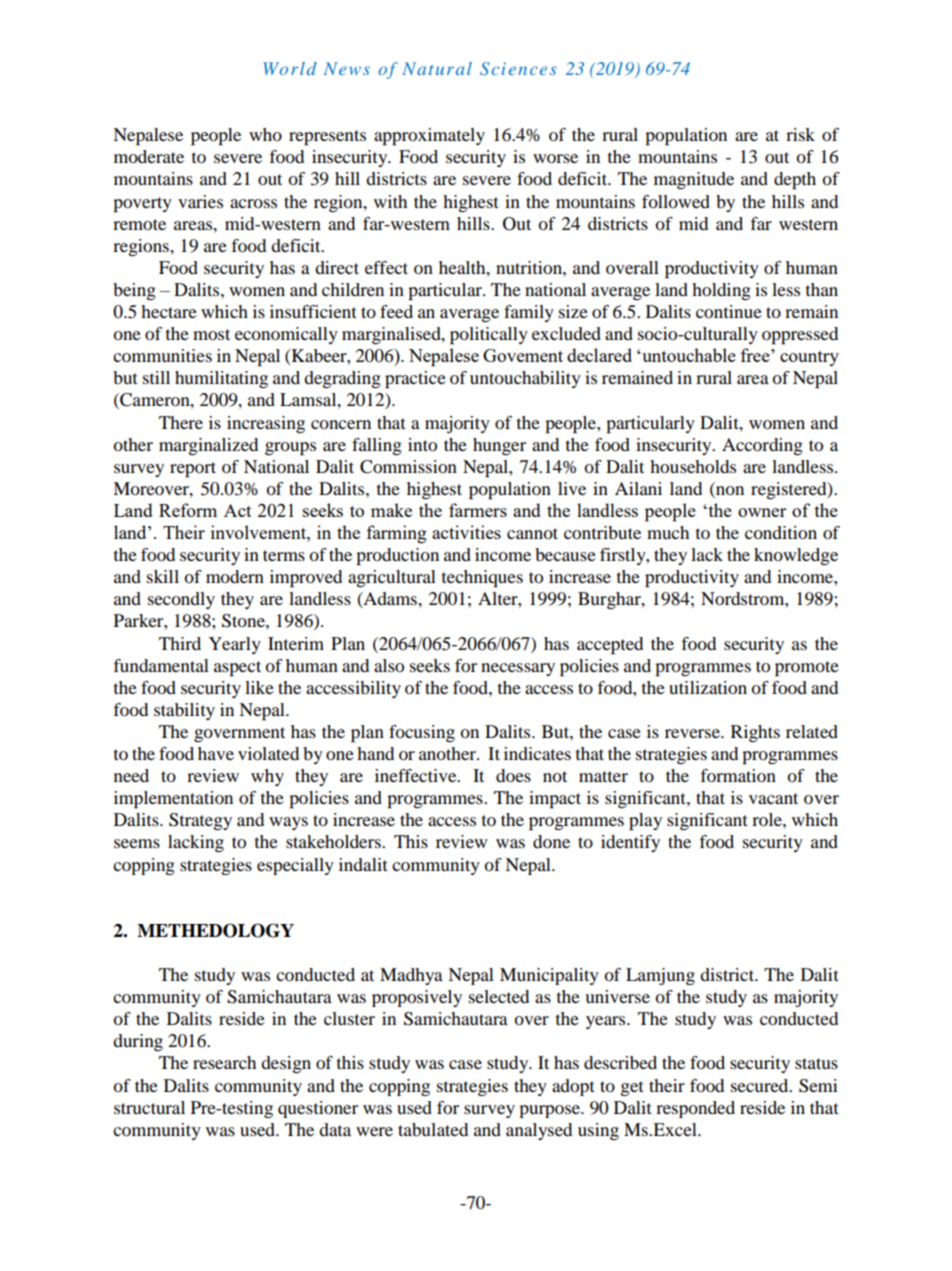 The image size is (952, 1271). What do you see at coordinates (499, 446) in the document?
I see `hunger` at bounding box center [499, 446].
